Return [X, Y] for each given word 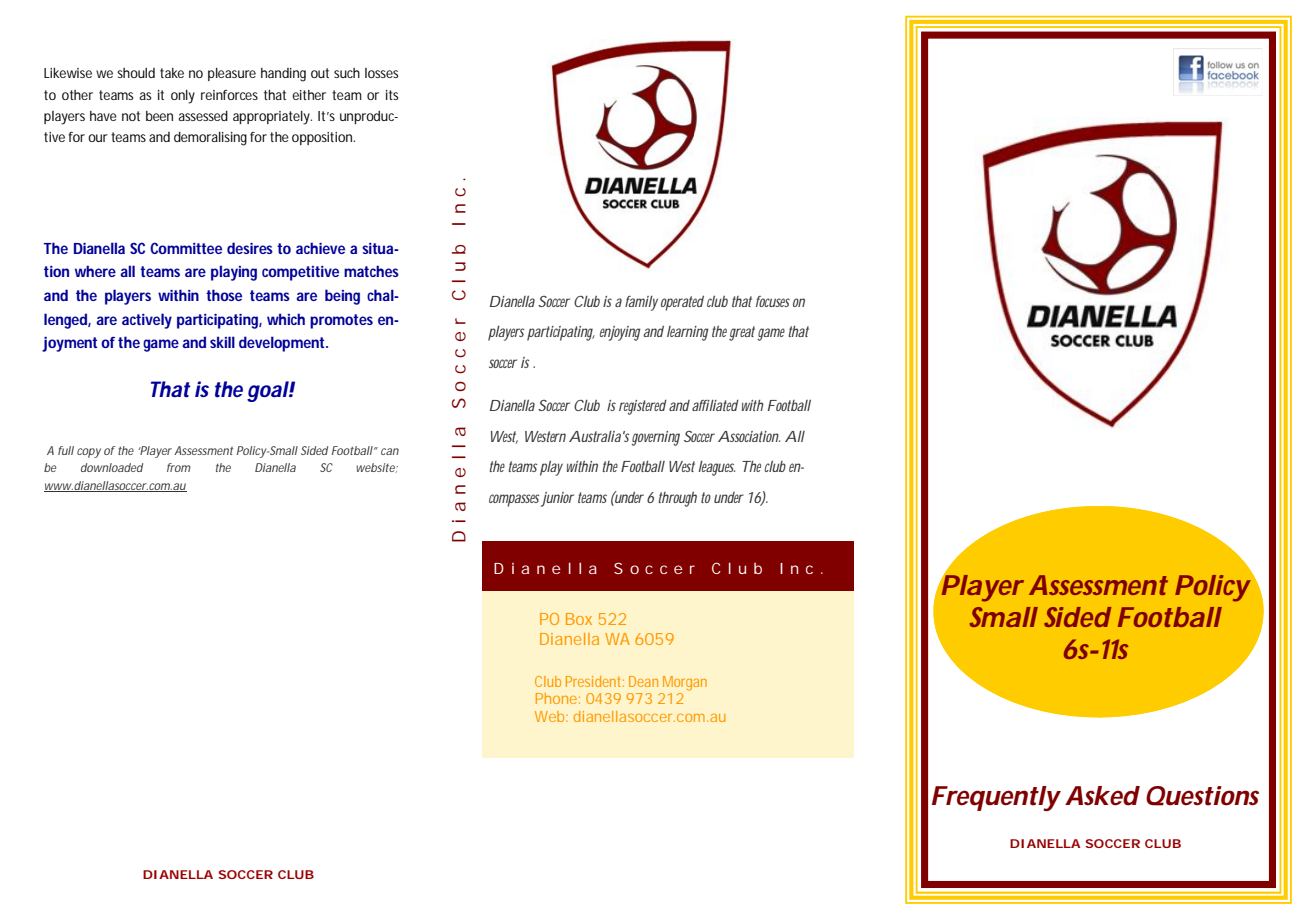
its [392, 95]
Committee [186, 248]
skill [222, 342]
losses [382, 73]
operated [682, 303]
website [376, 468]
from [179, 467]
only [183, 97]
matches [371, 271]
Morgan [685, 683]
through [678, 499]
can [390, 451]
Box [579, 619]
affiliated [715, 405]
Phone [556, 698]
